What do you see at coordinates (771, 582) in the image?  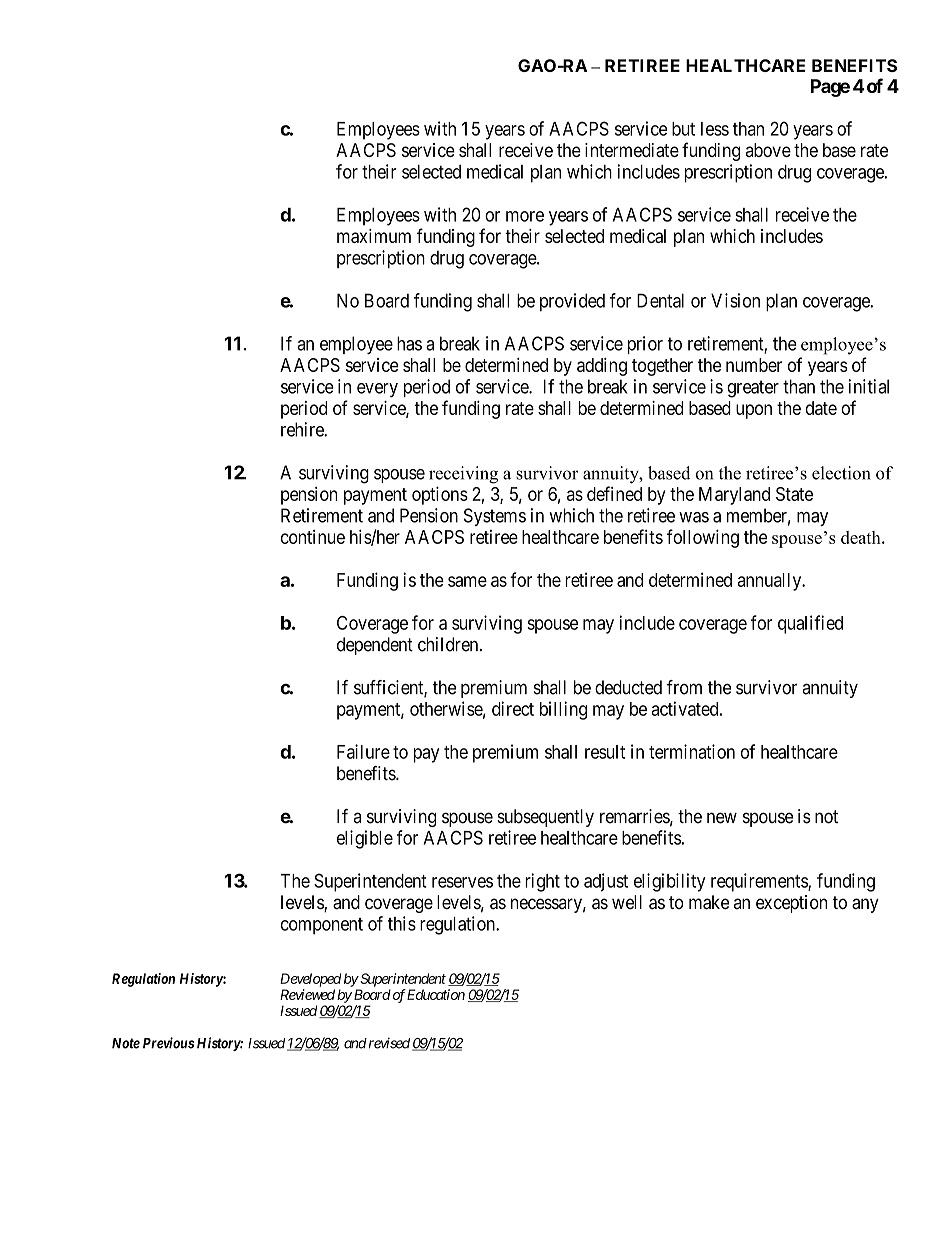 I see `annually` at bounding box center [771, 582].
